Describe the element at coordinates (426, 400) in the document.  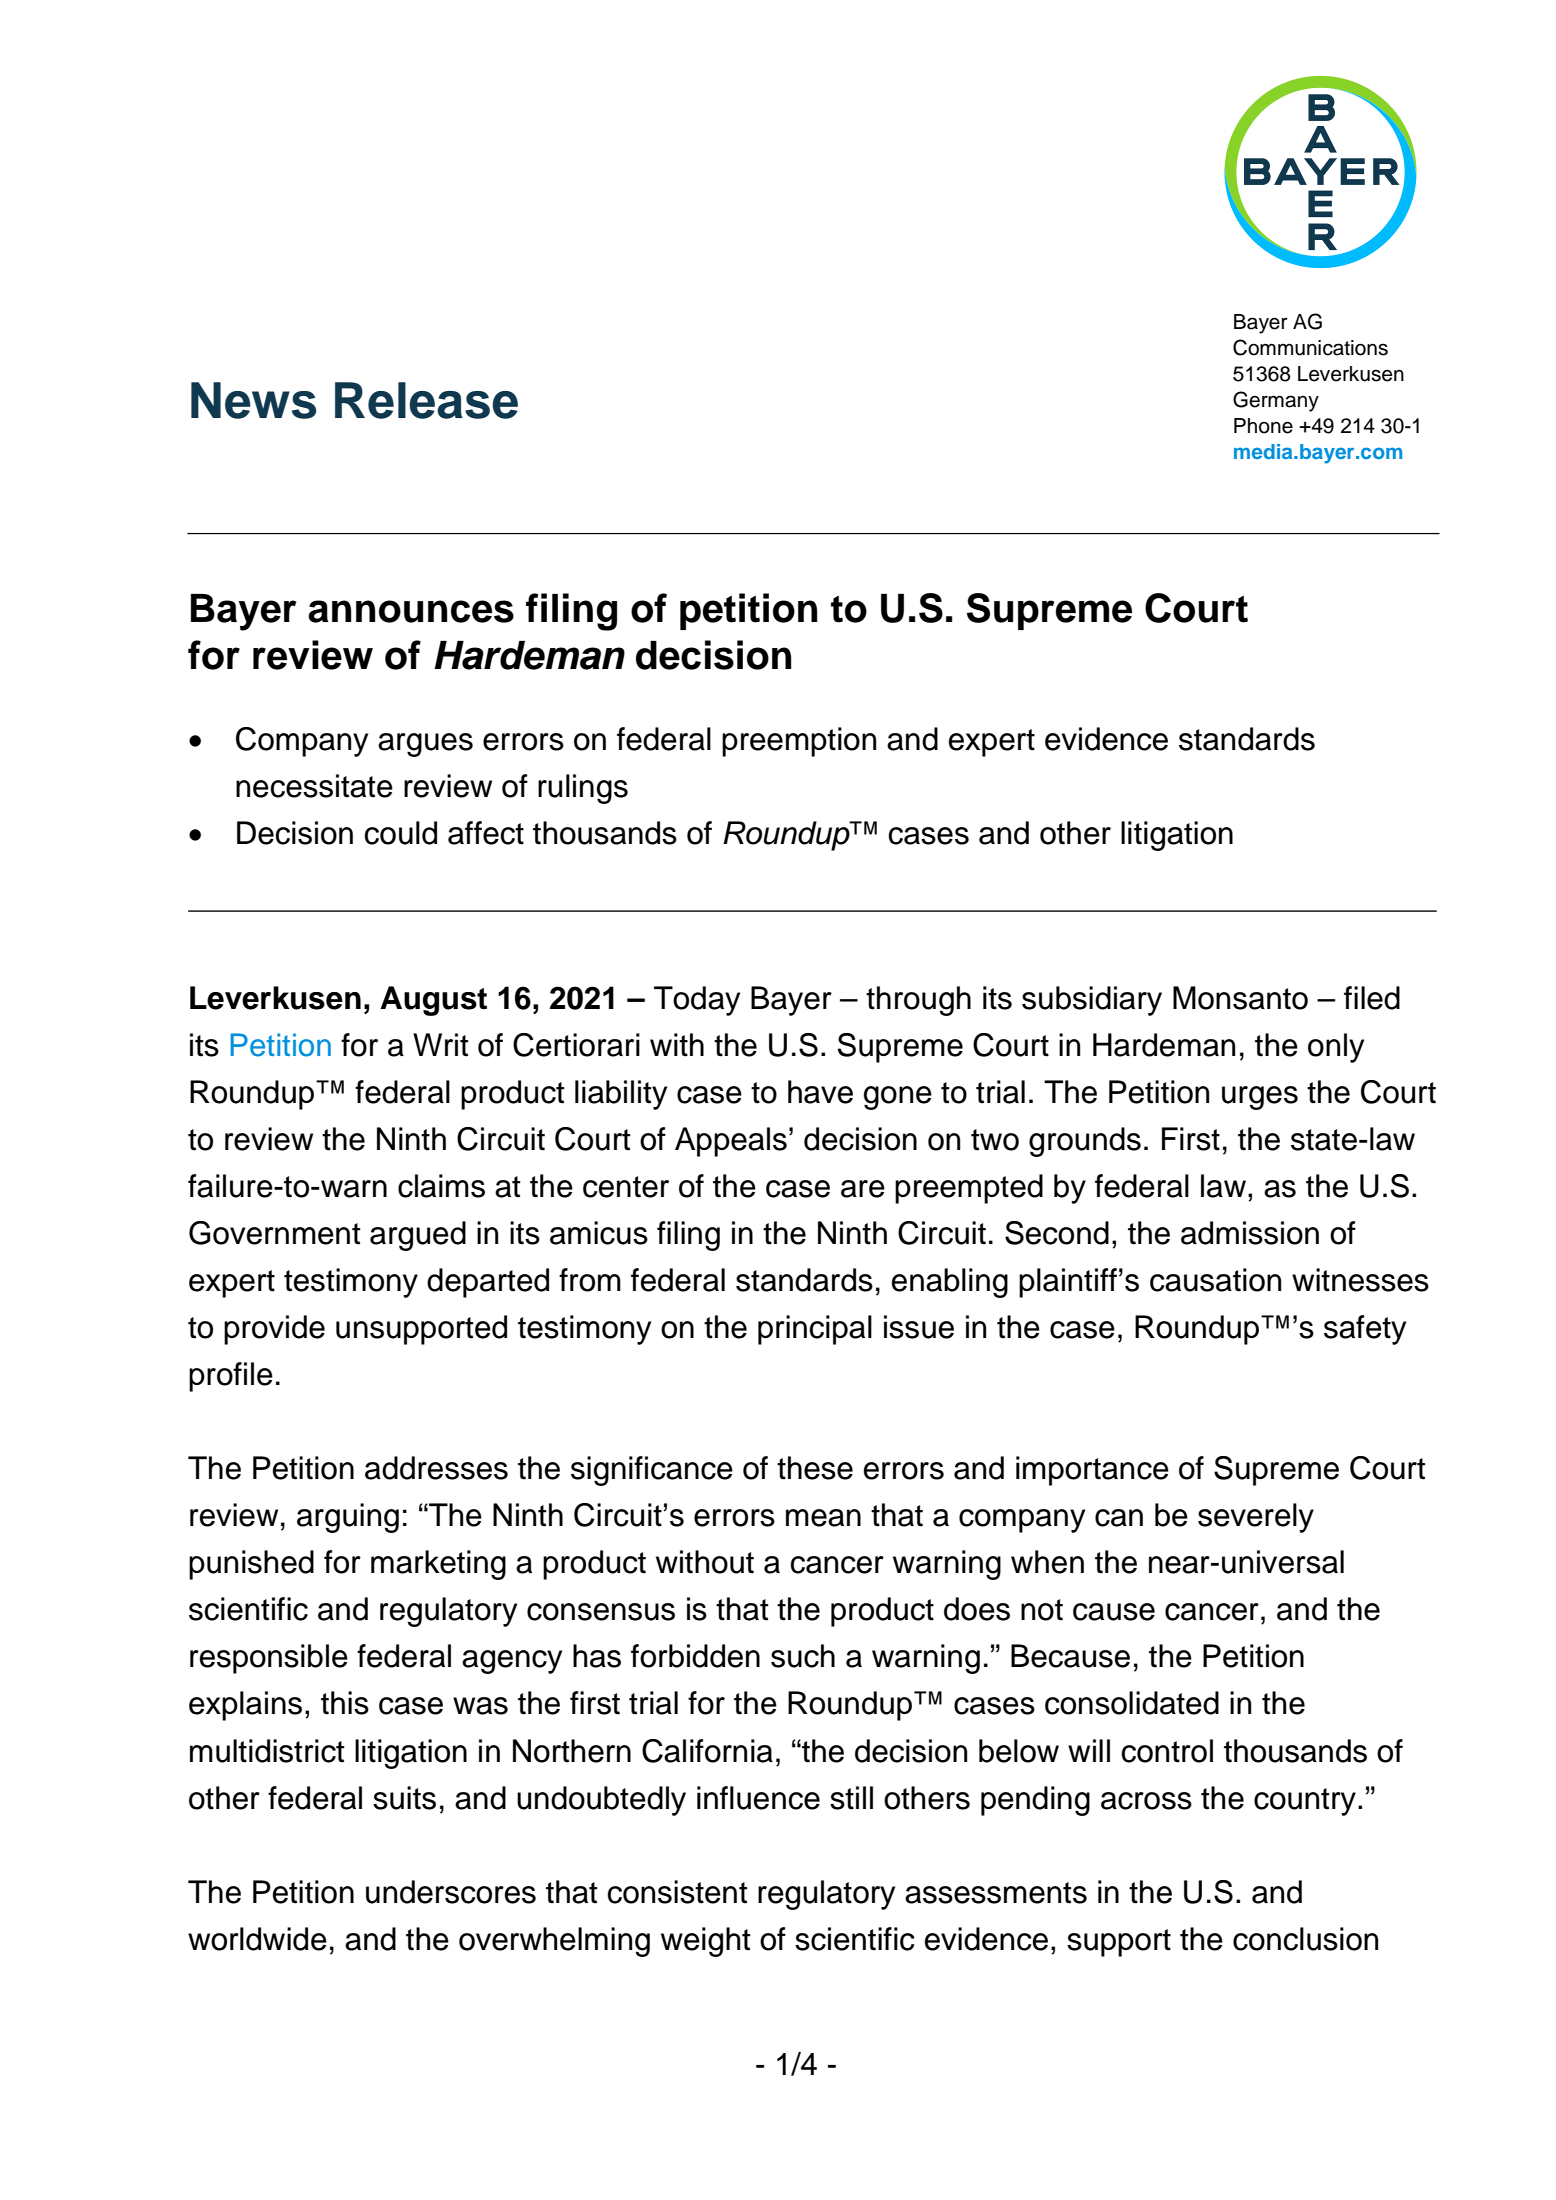
I see `Release` at that location.
